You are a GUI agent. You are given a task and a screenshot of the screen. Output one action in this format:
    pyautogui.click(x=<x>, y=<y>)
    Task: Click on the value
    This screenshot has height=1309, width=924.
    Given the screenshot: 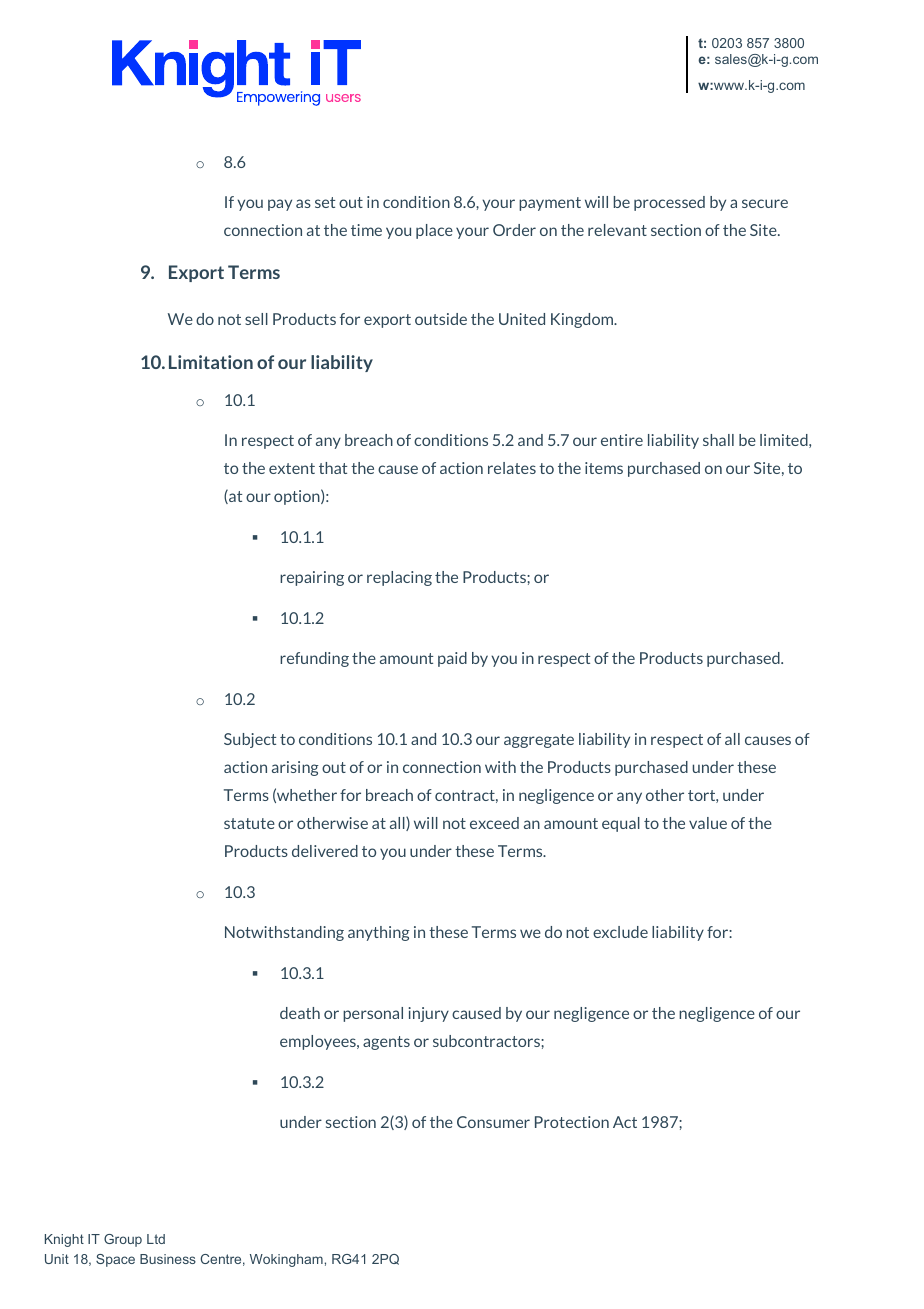 What is the action you would take?
    pyautogui.click(x=708, y=823)
